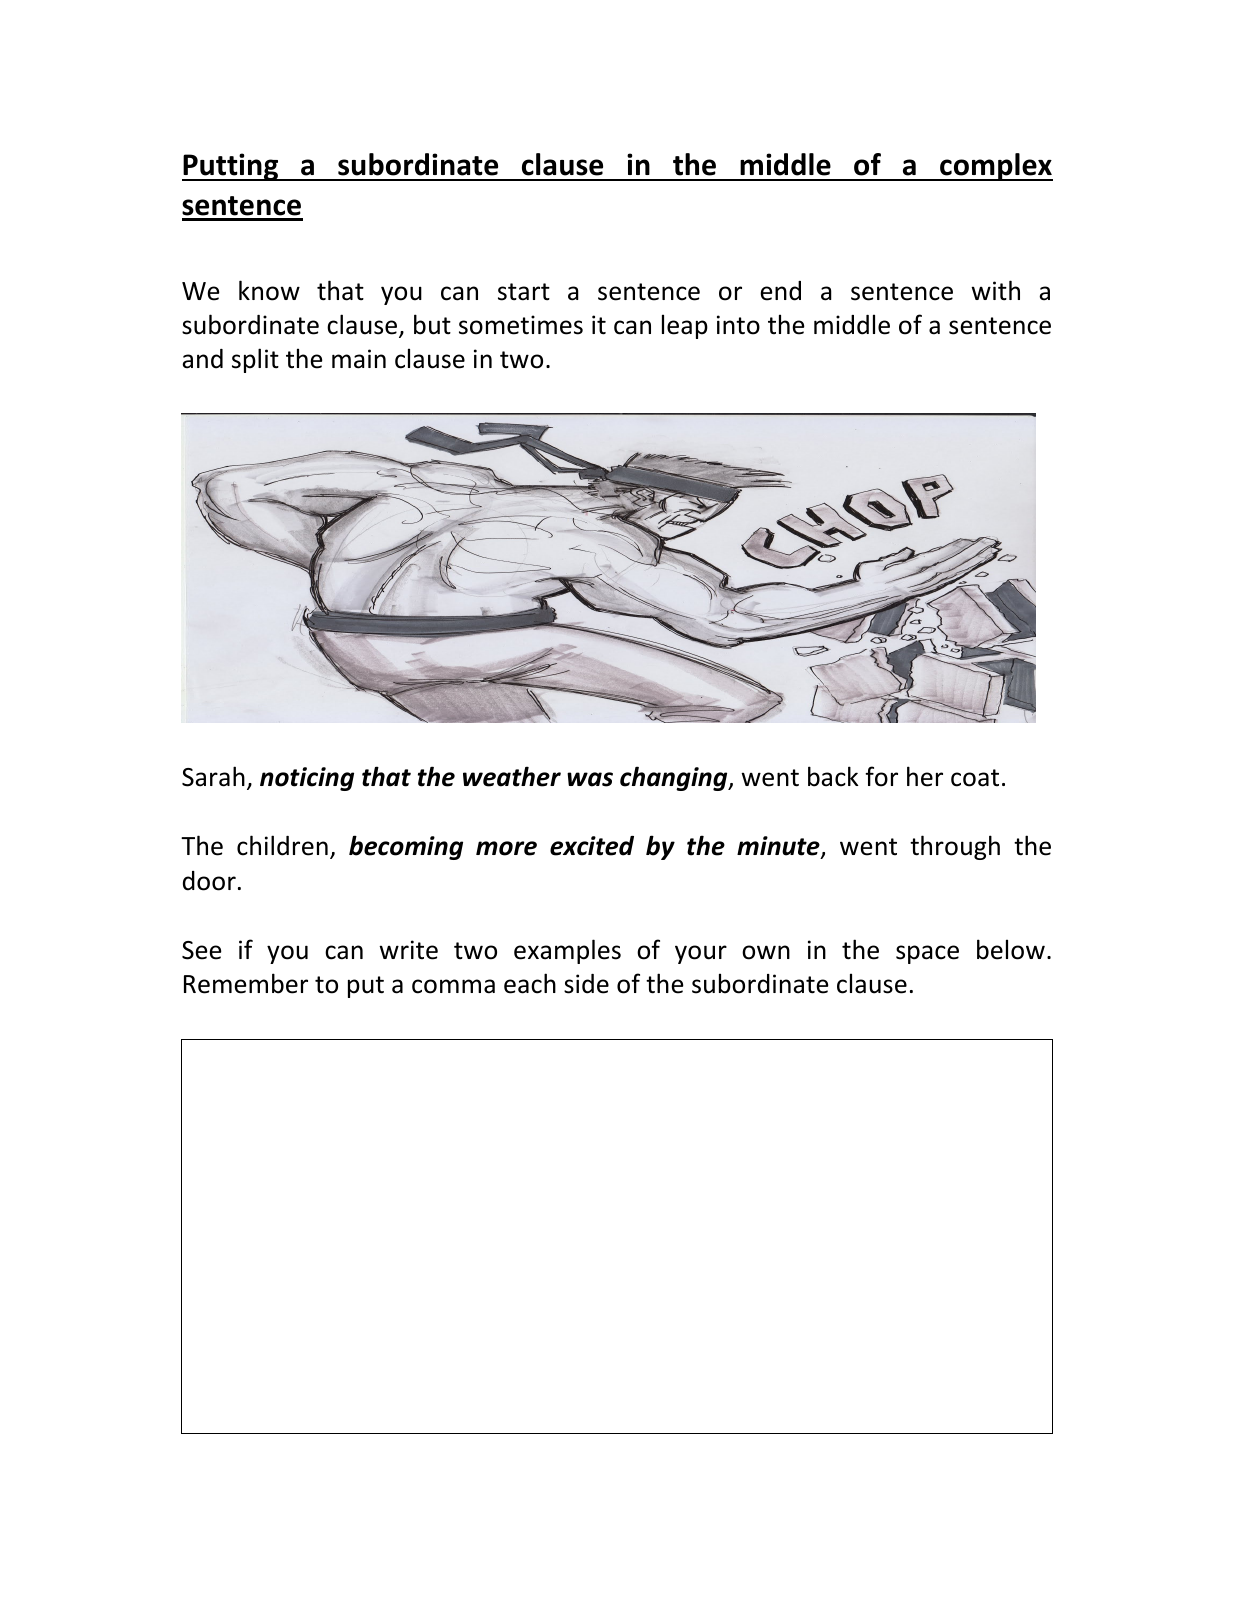 The width and height of the document is (1234, 1597). What do you see at coordinates (995, 167) in the document?
I see `complex` at bounding box center [995, 167].
